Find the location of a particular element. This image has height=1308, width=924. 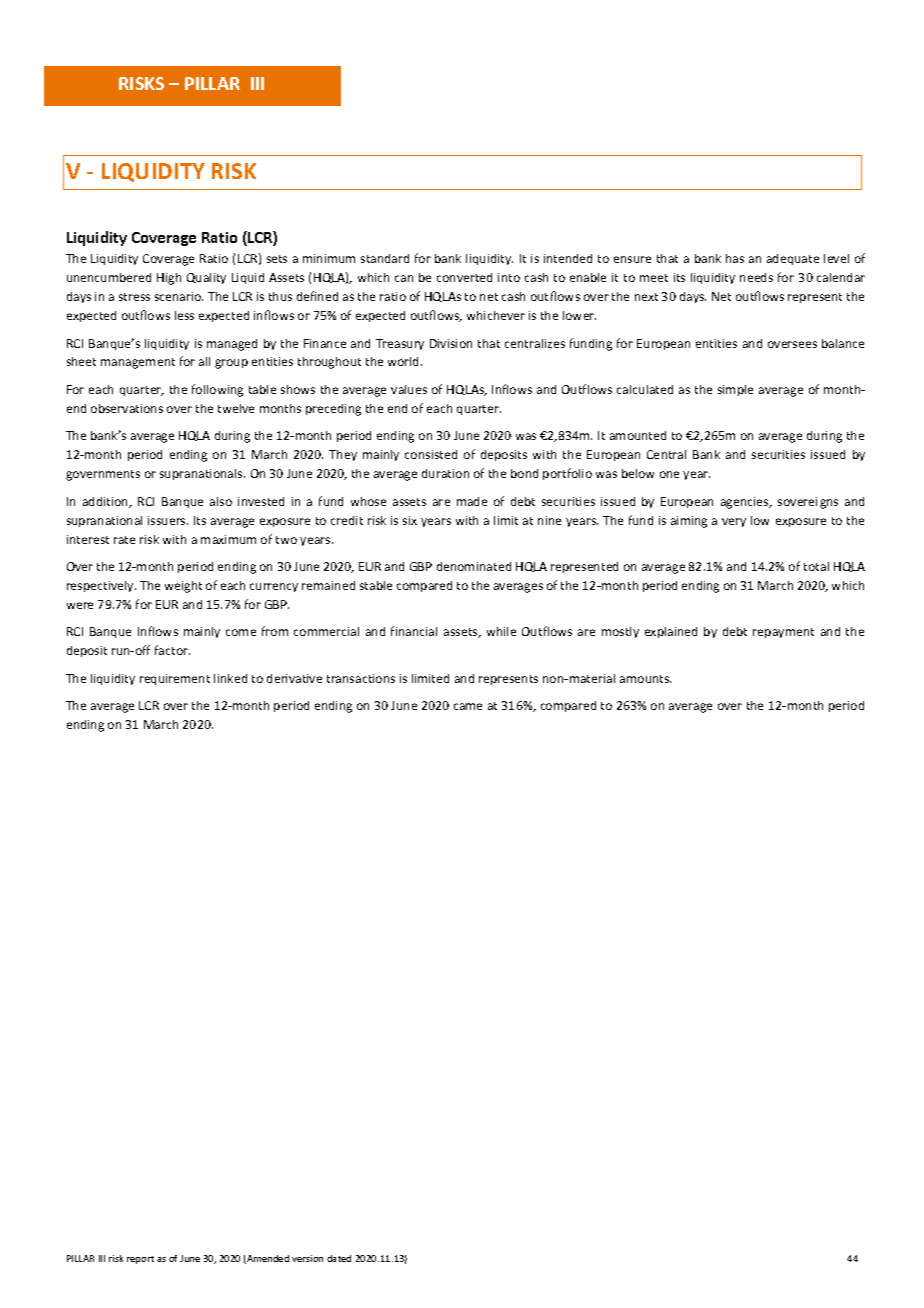

needs is located at coordinates (756, 277).
